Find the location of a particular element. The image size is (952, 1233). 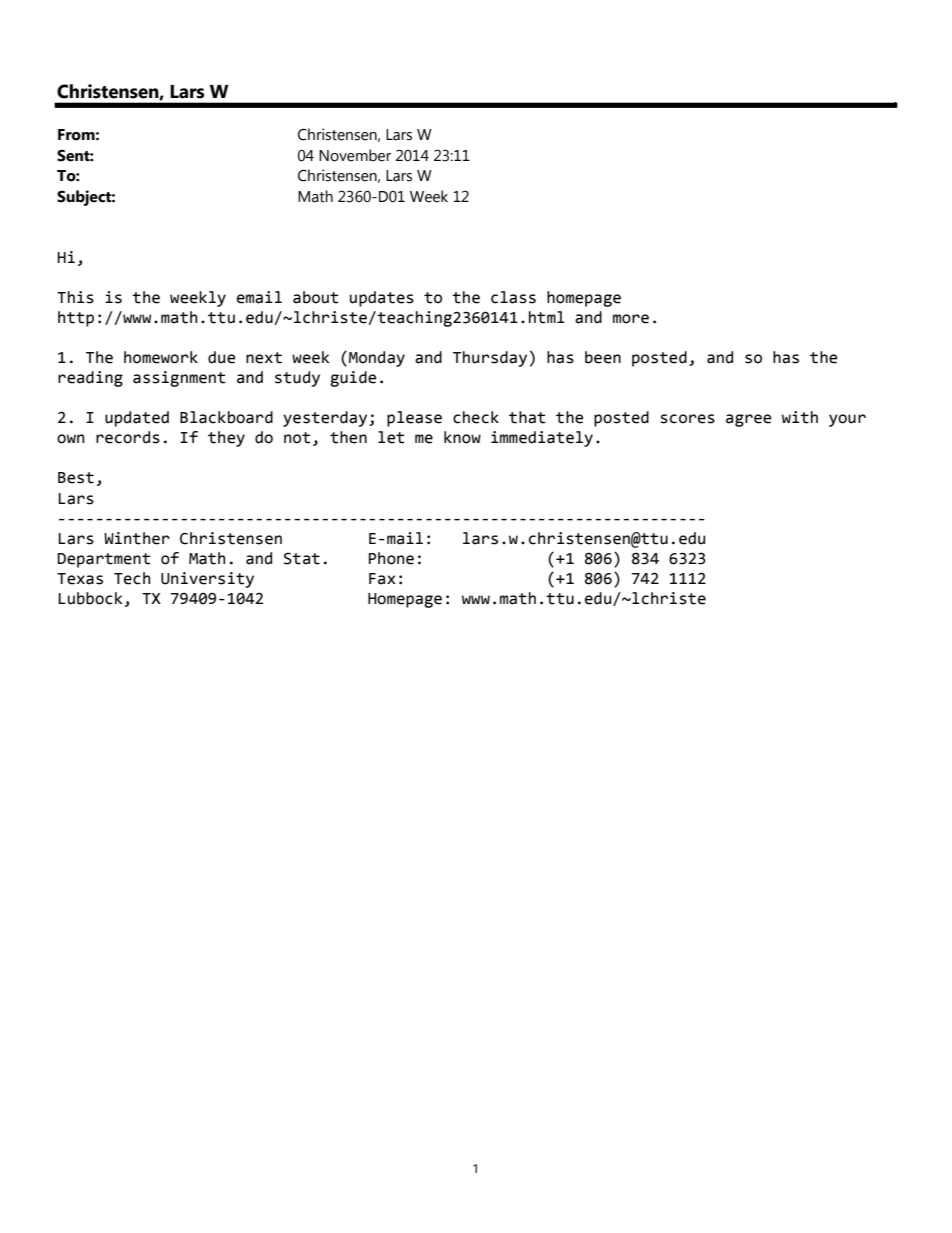

been is located at coordinates (603, 357).
